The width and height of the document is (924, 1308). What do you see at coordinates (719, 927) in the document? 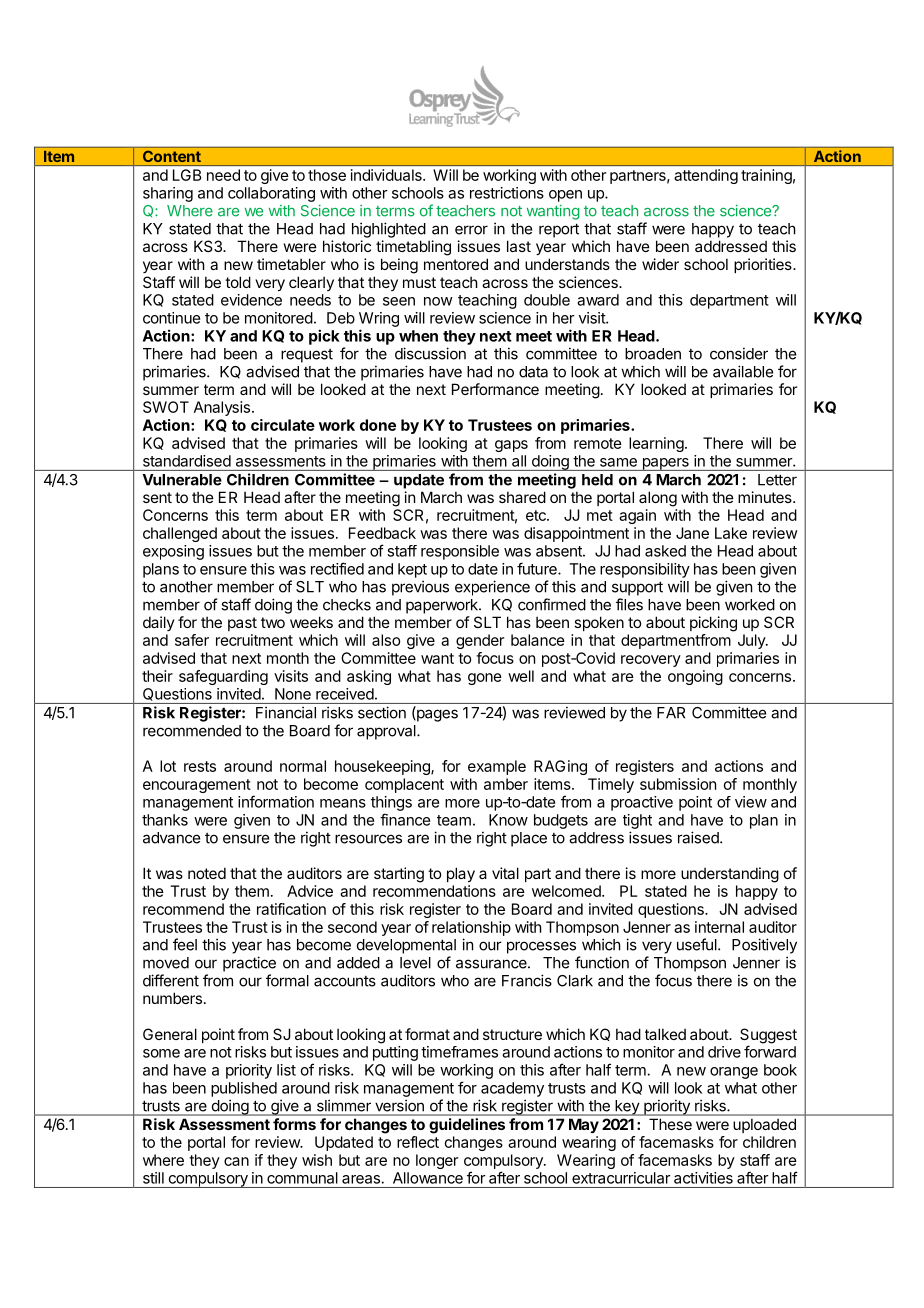
I see `internal` at bounding box center [719, 927].
